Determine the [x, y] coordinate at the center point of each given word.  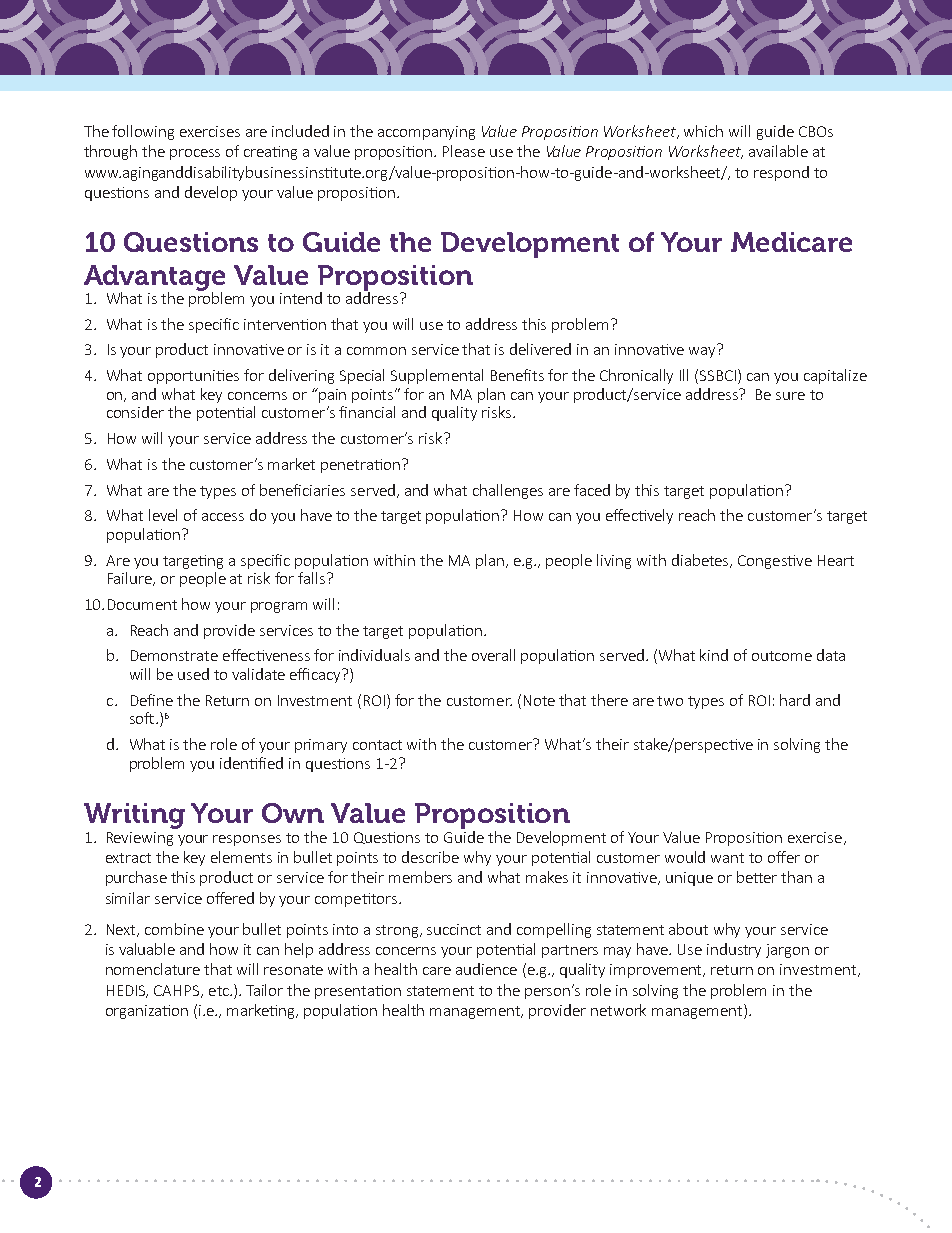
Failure [131, 579]
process [195, 154]
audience [486, 969]
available [778, 151]
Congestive [775, 562]
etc [220, 991]
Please [464, 151]
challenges [508, 491]
